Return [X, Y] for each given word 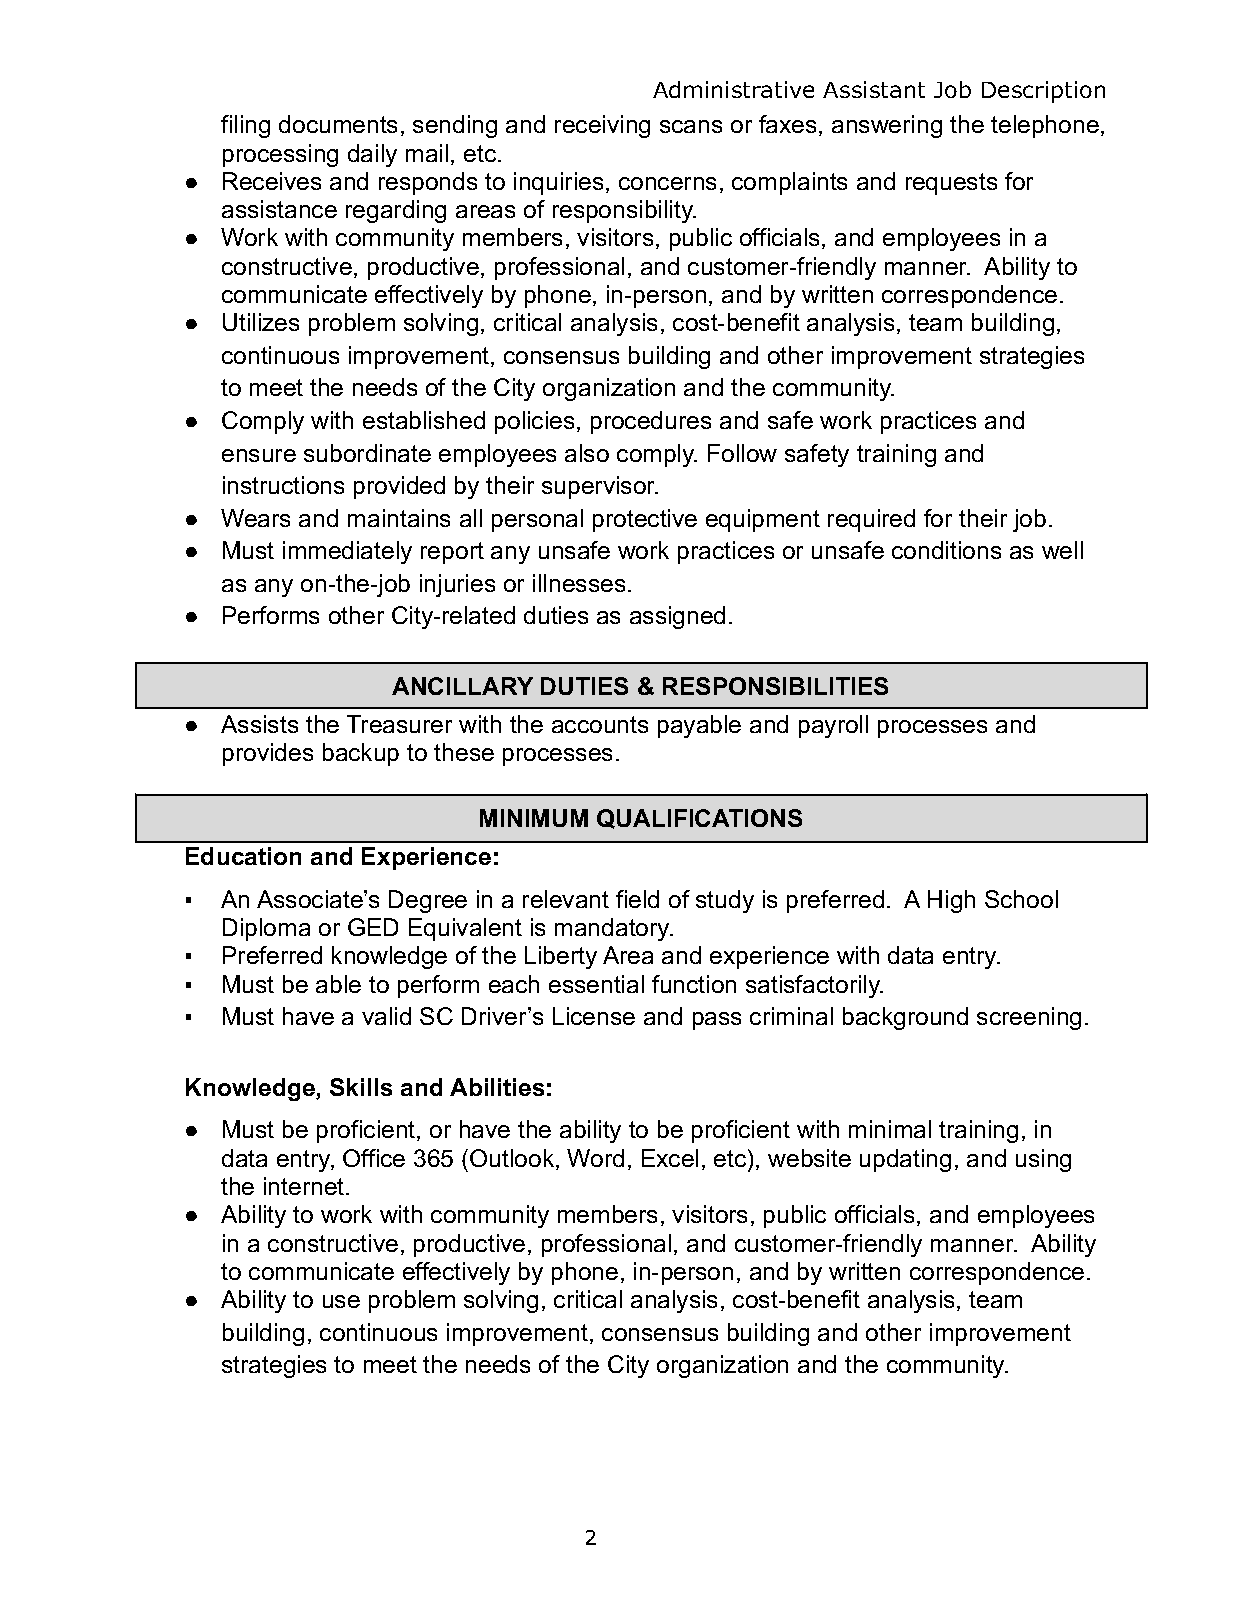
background [905, 1018]
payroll [833, 726]
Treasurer [399, 724]
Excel [670, 1158]
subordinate [367, 453]
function [694, 984]
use [341, 1301]
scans [691, 126]
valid [386, 1016]
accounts [600, 724]
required [871, 520]
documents [338, 124]
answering [887, 126]
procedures [651, 422]
